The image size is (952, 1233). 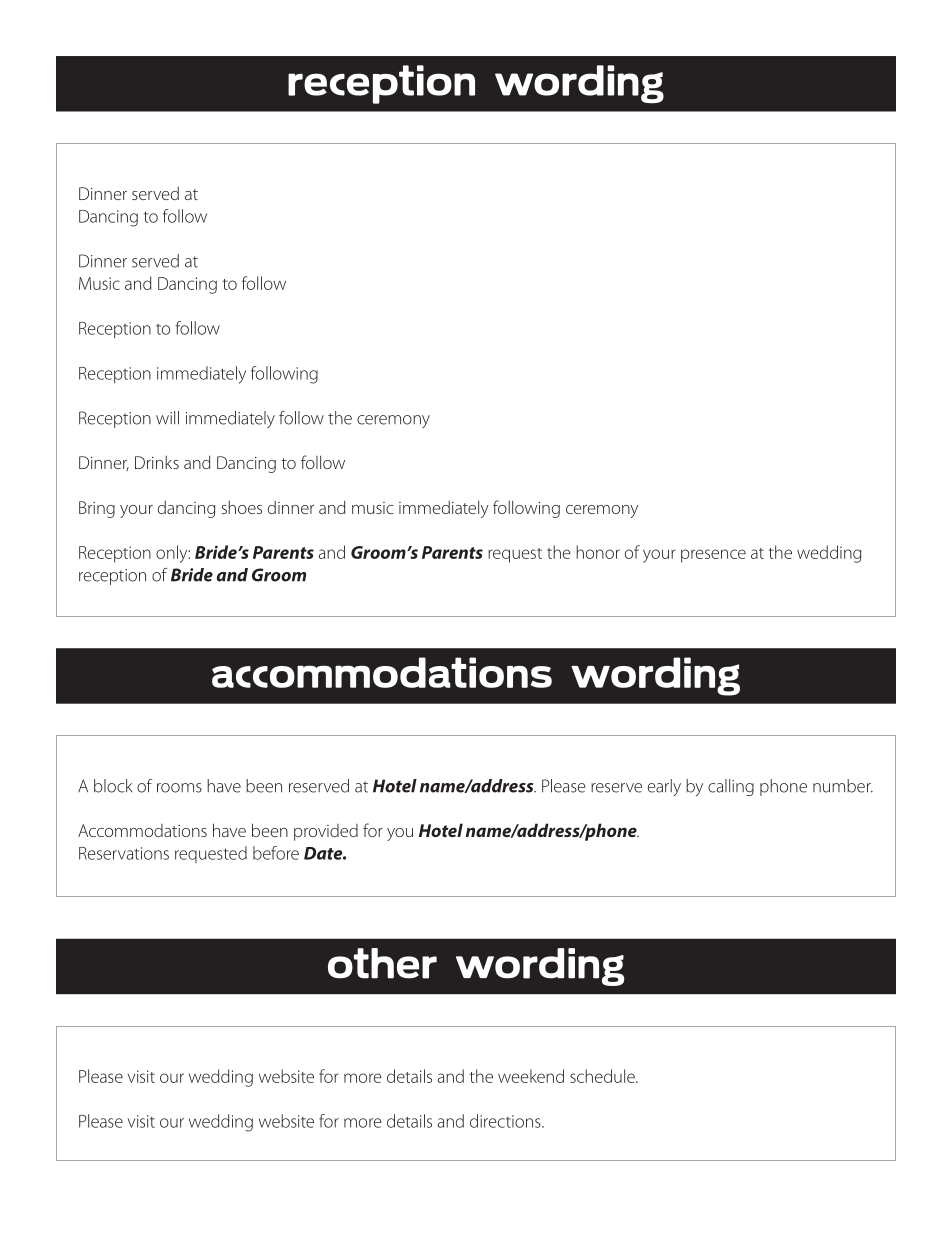 I want to click on weekend, so click(x=531, y=1076).
